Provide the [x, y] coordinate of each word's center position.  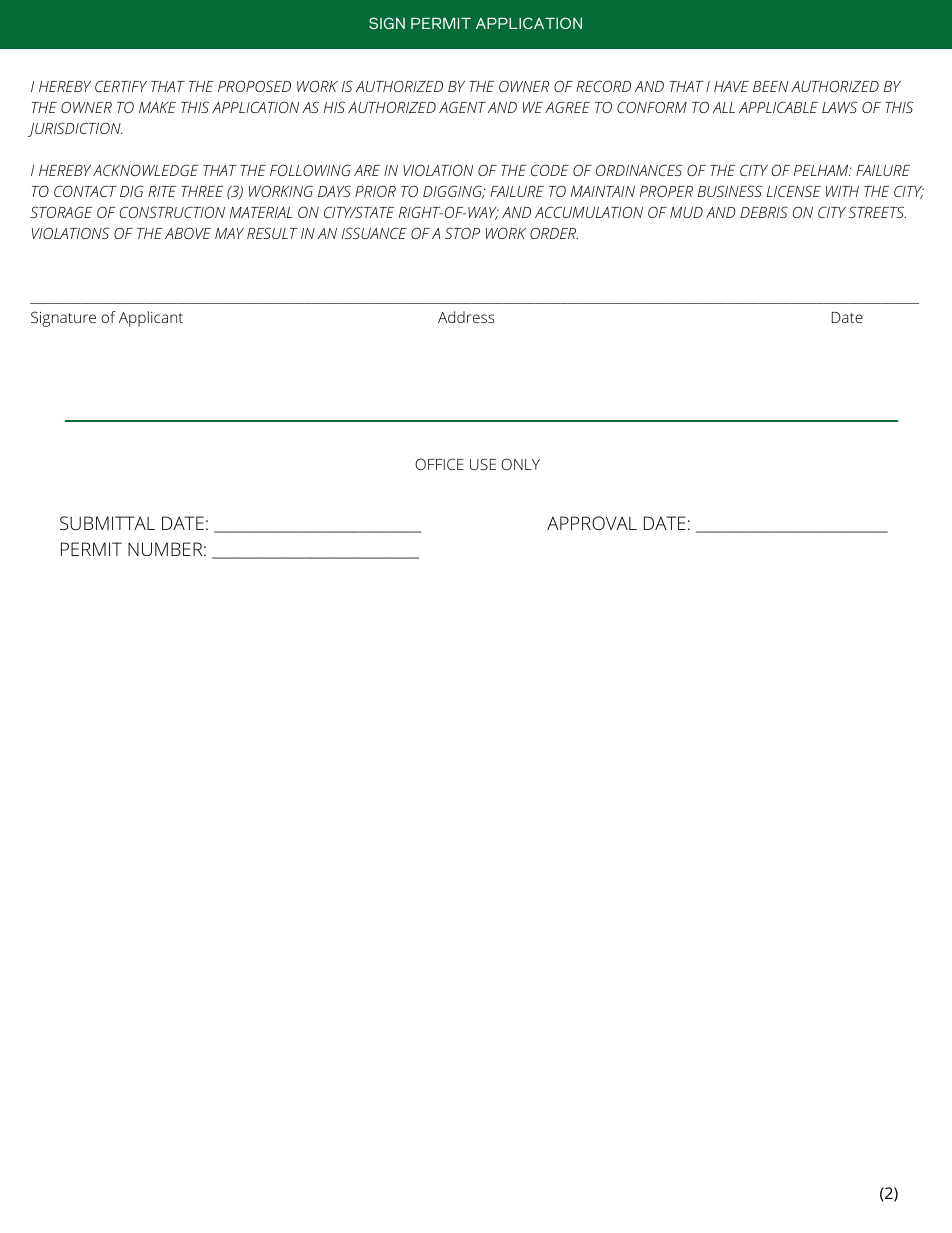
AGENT [462, 107]
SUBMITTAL [107, 523]
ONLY [520, 464]
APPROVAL [592, 523]
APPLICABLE [778, 107]
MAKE [157, 107]
